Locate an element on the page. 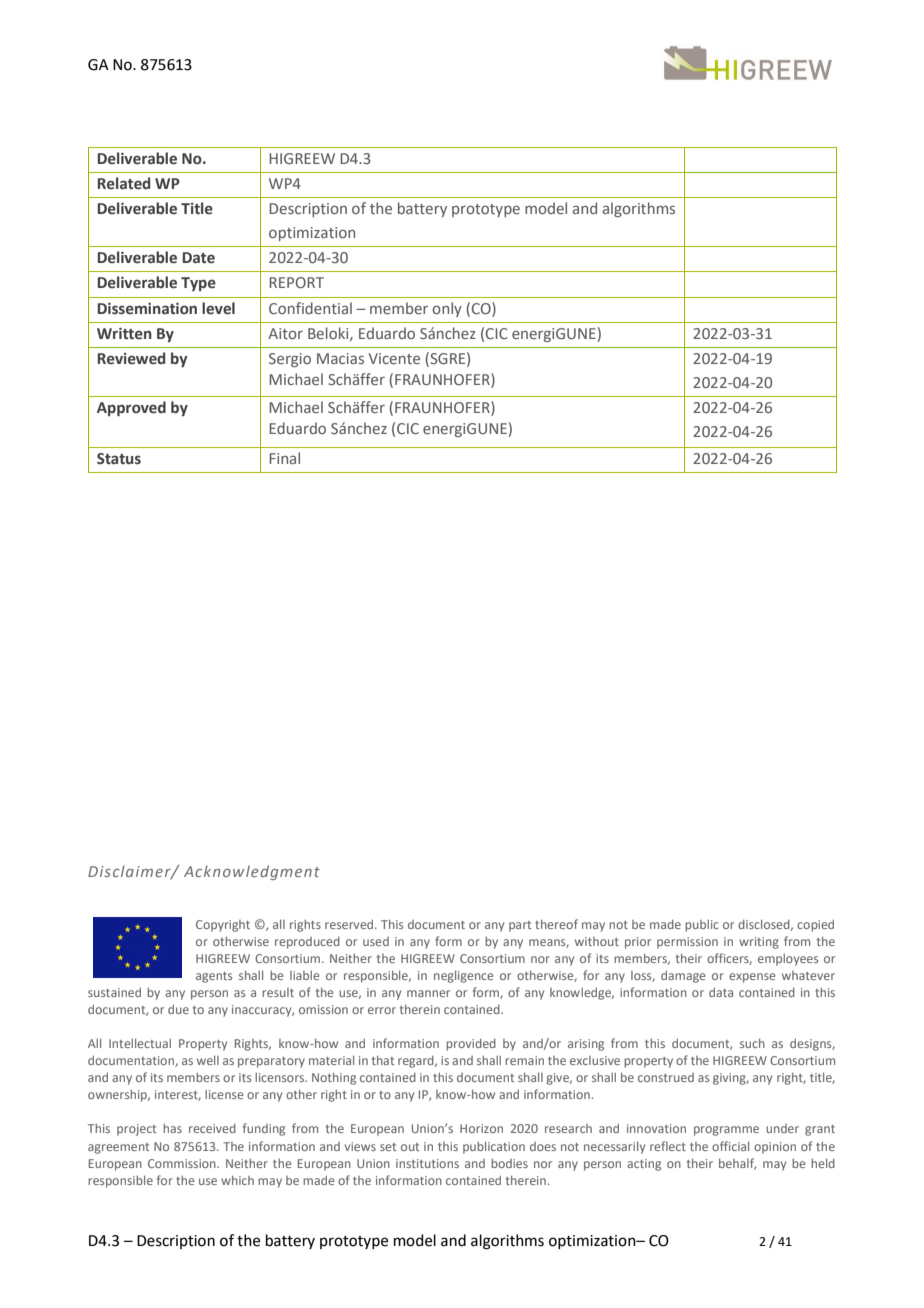 The width and height of the page is (924, 1308). bodies is located at coordinates (509, 1163).
